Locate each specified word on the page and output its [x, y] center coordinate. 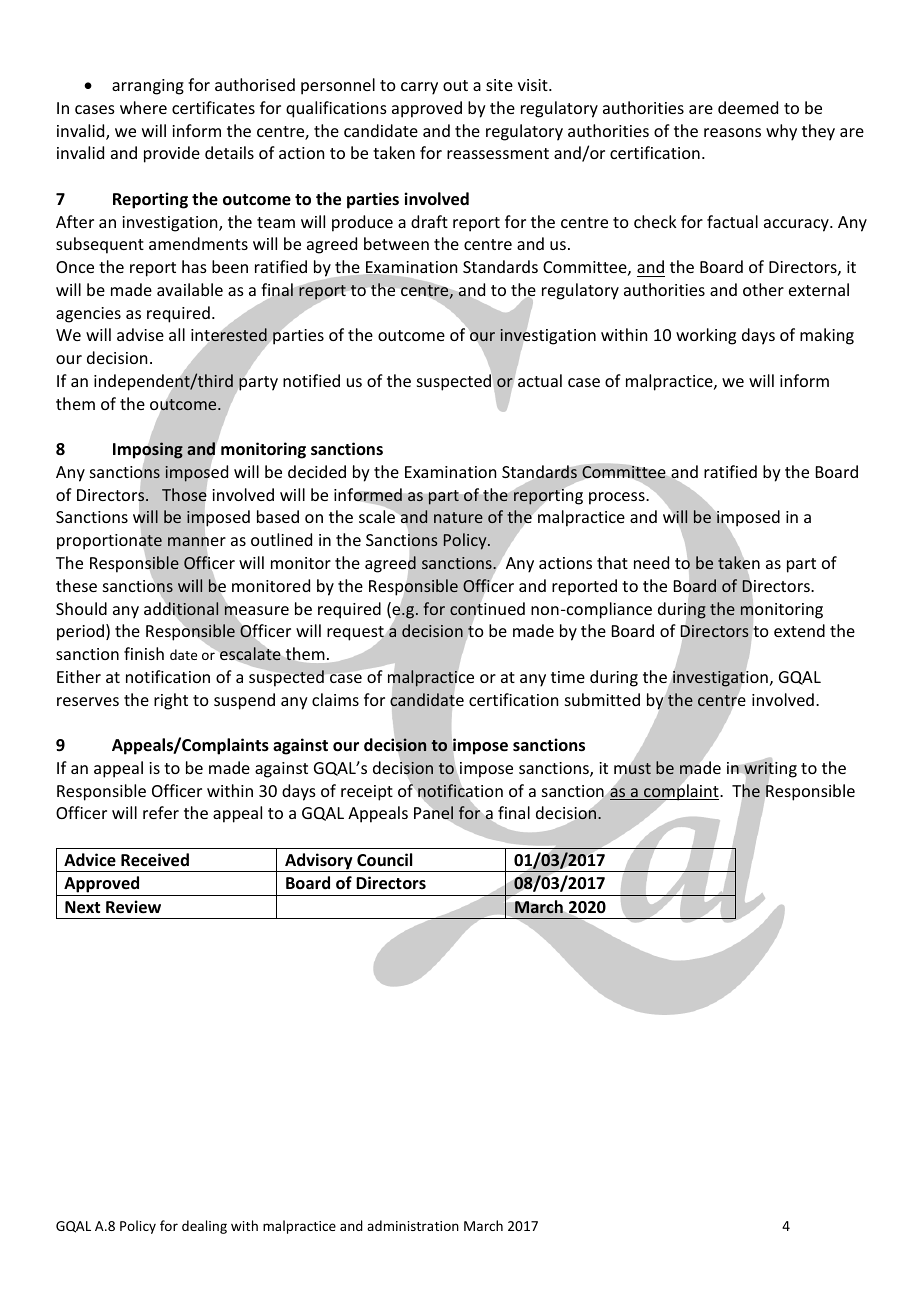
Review [133, 907]
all [177, 334]
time [568, 677]
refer [161, 812]
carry [419, 88]
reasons [732, 132]
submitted [602, 699]
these [76, 585]
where [143, 107]
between [396, 243]
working [706, 336]
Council [384, 860]
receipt [367, 793]
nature [458, 517]
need [651, 562]
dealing [204, 1227]
